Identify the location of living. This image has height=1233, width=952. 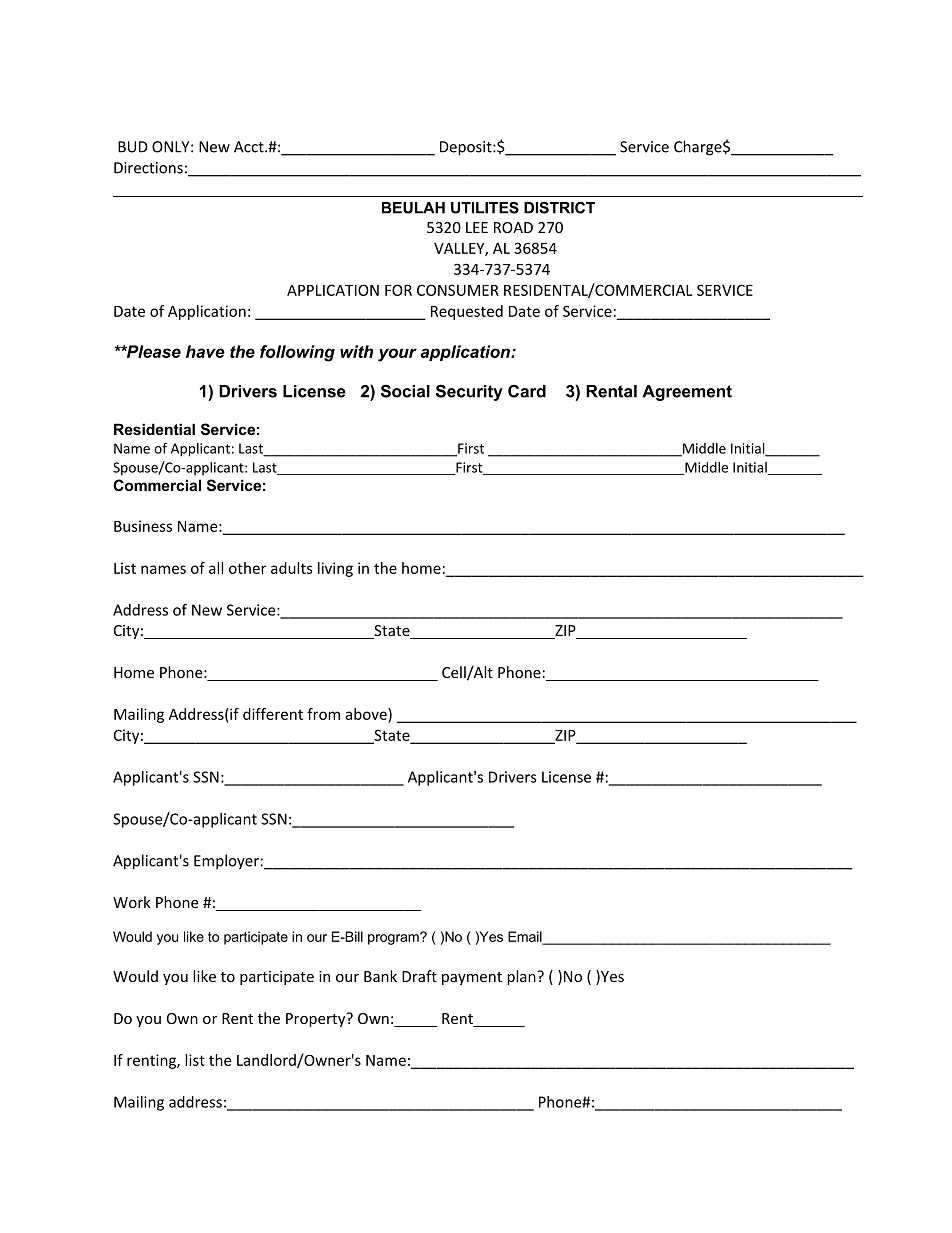
(335, 569).
